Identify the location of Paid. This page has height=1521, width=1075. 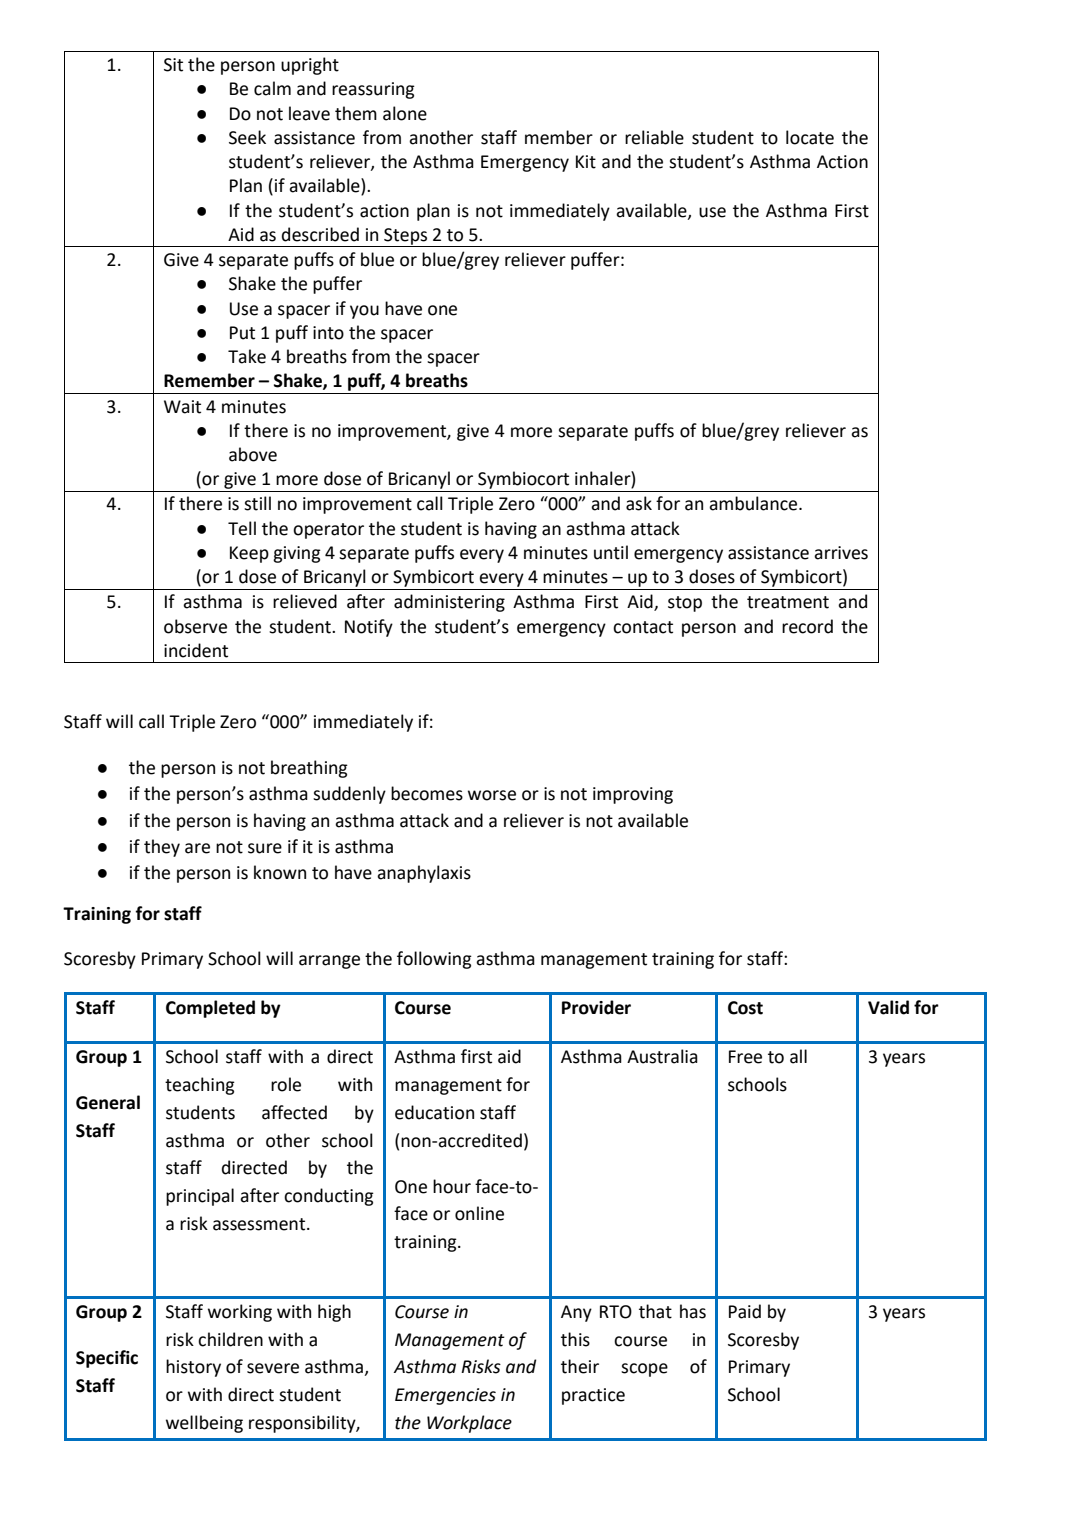
(745, 1311).
